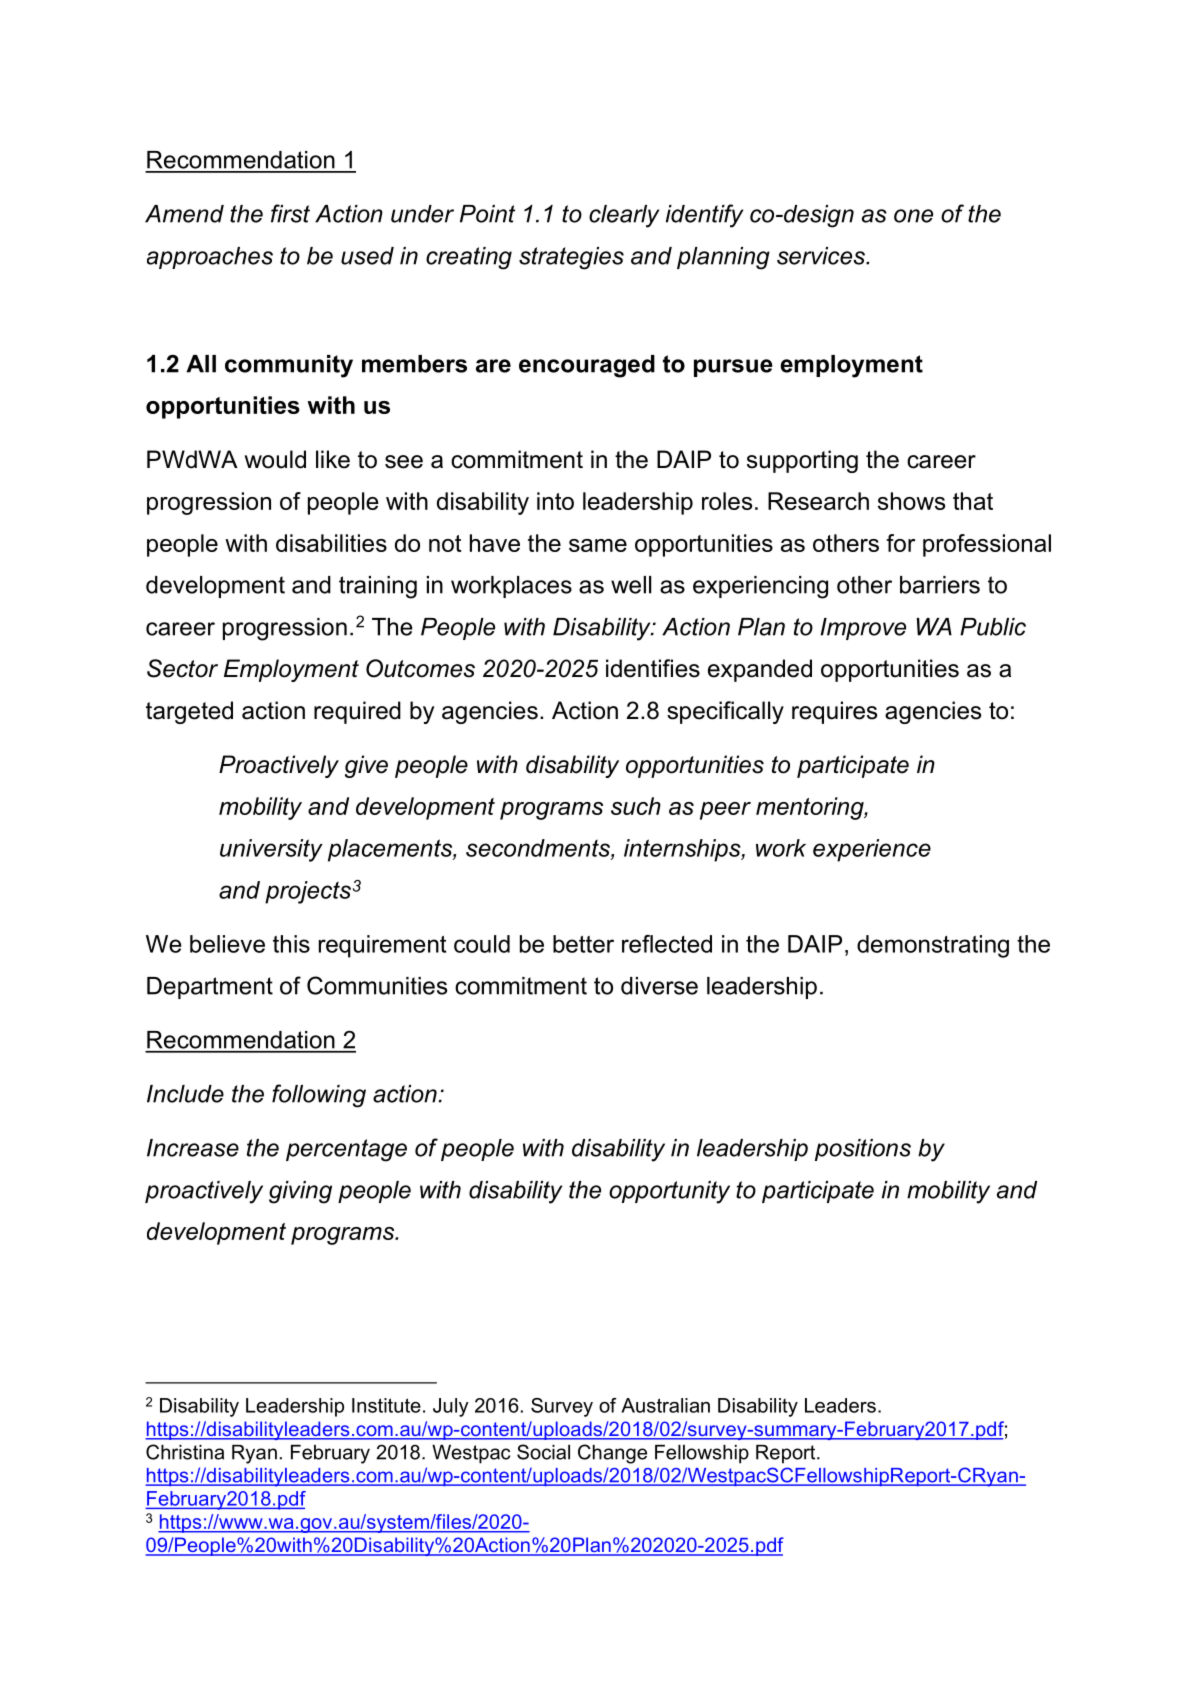  What do you see at coordinates (290, 213) in the screenshot?
I see `first` at bounding box center [290, 213].
